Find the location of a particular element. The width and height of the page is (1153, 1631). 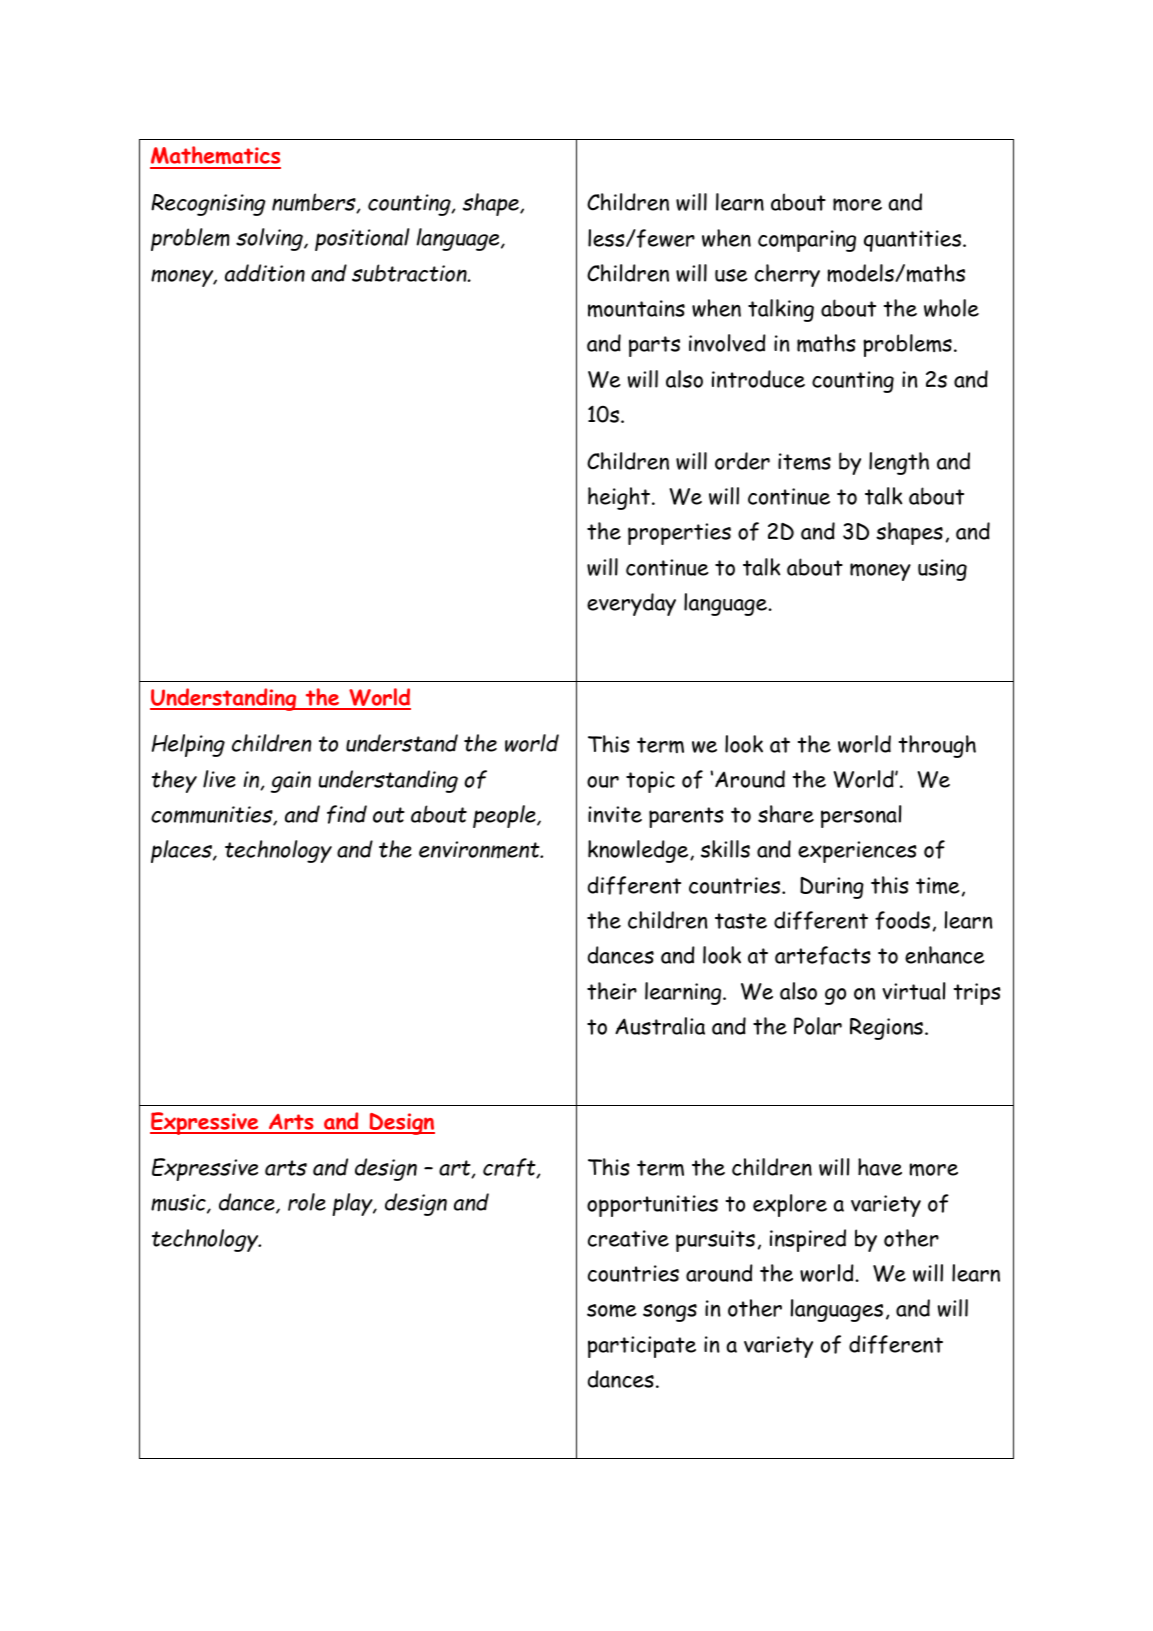

solving is located at coordinates (270, 239).
